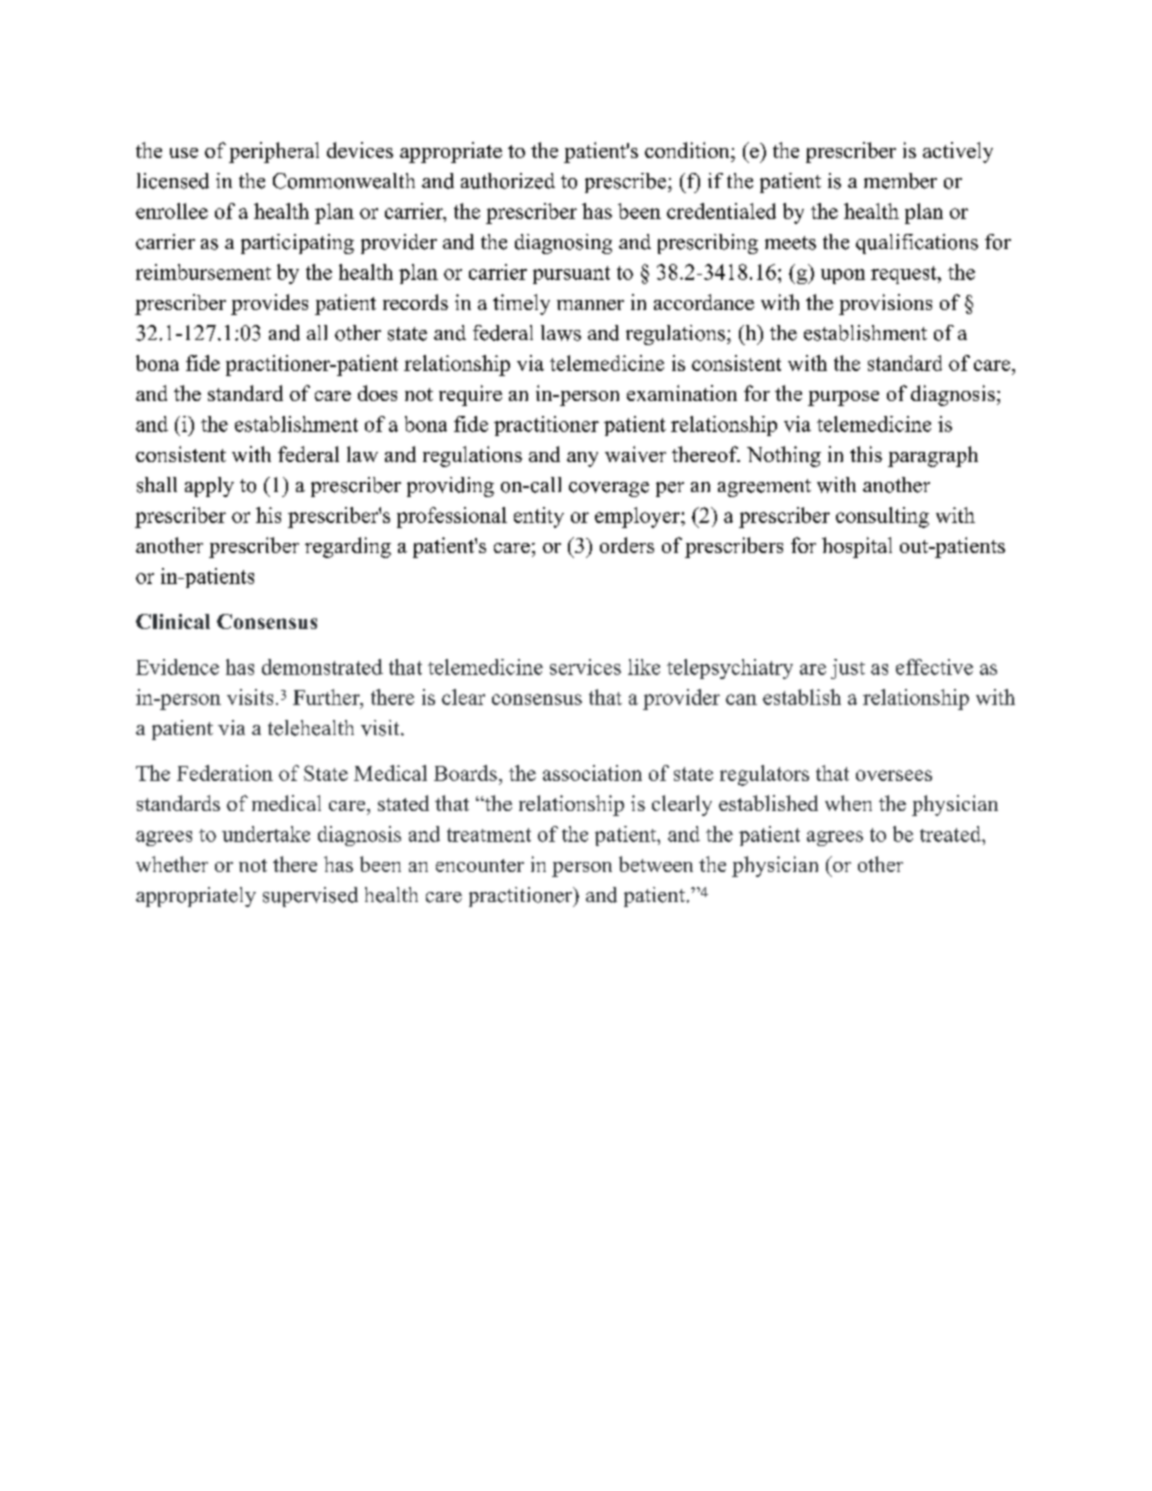 The image size is (1152, 1491). I want to click on consulting, so click(882, 517).
